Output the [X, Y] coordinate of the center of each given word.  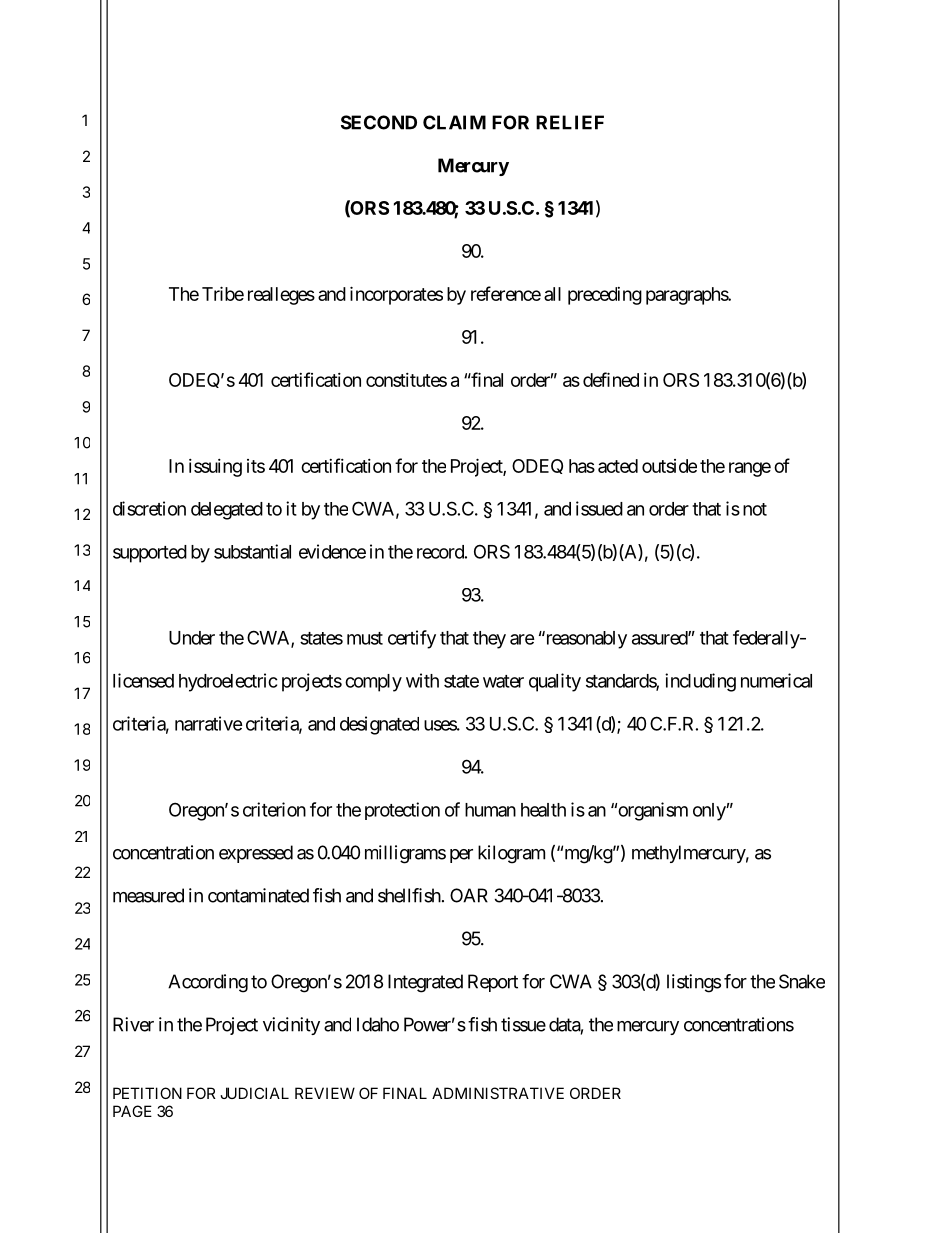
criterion [274, 809]
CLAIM [454, 122]
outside [669, 466]
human [490, 810]
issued [599, 508]
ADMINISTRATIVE [498, 1093]
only [710, 812]
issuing [215, 468]
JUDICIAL [254, 1093]
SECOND [379, 122]
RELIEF [570, 122]
